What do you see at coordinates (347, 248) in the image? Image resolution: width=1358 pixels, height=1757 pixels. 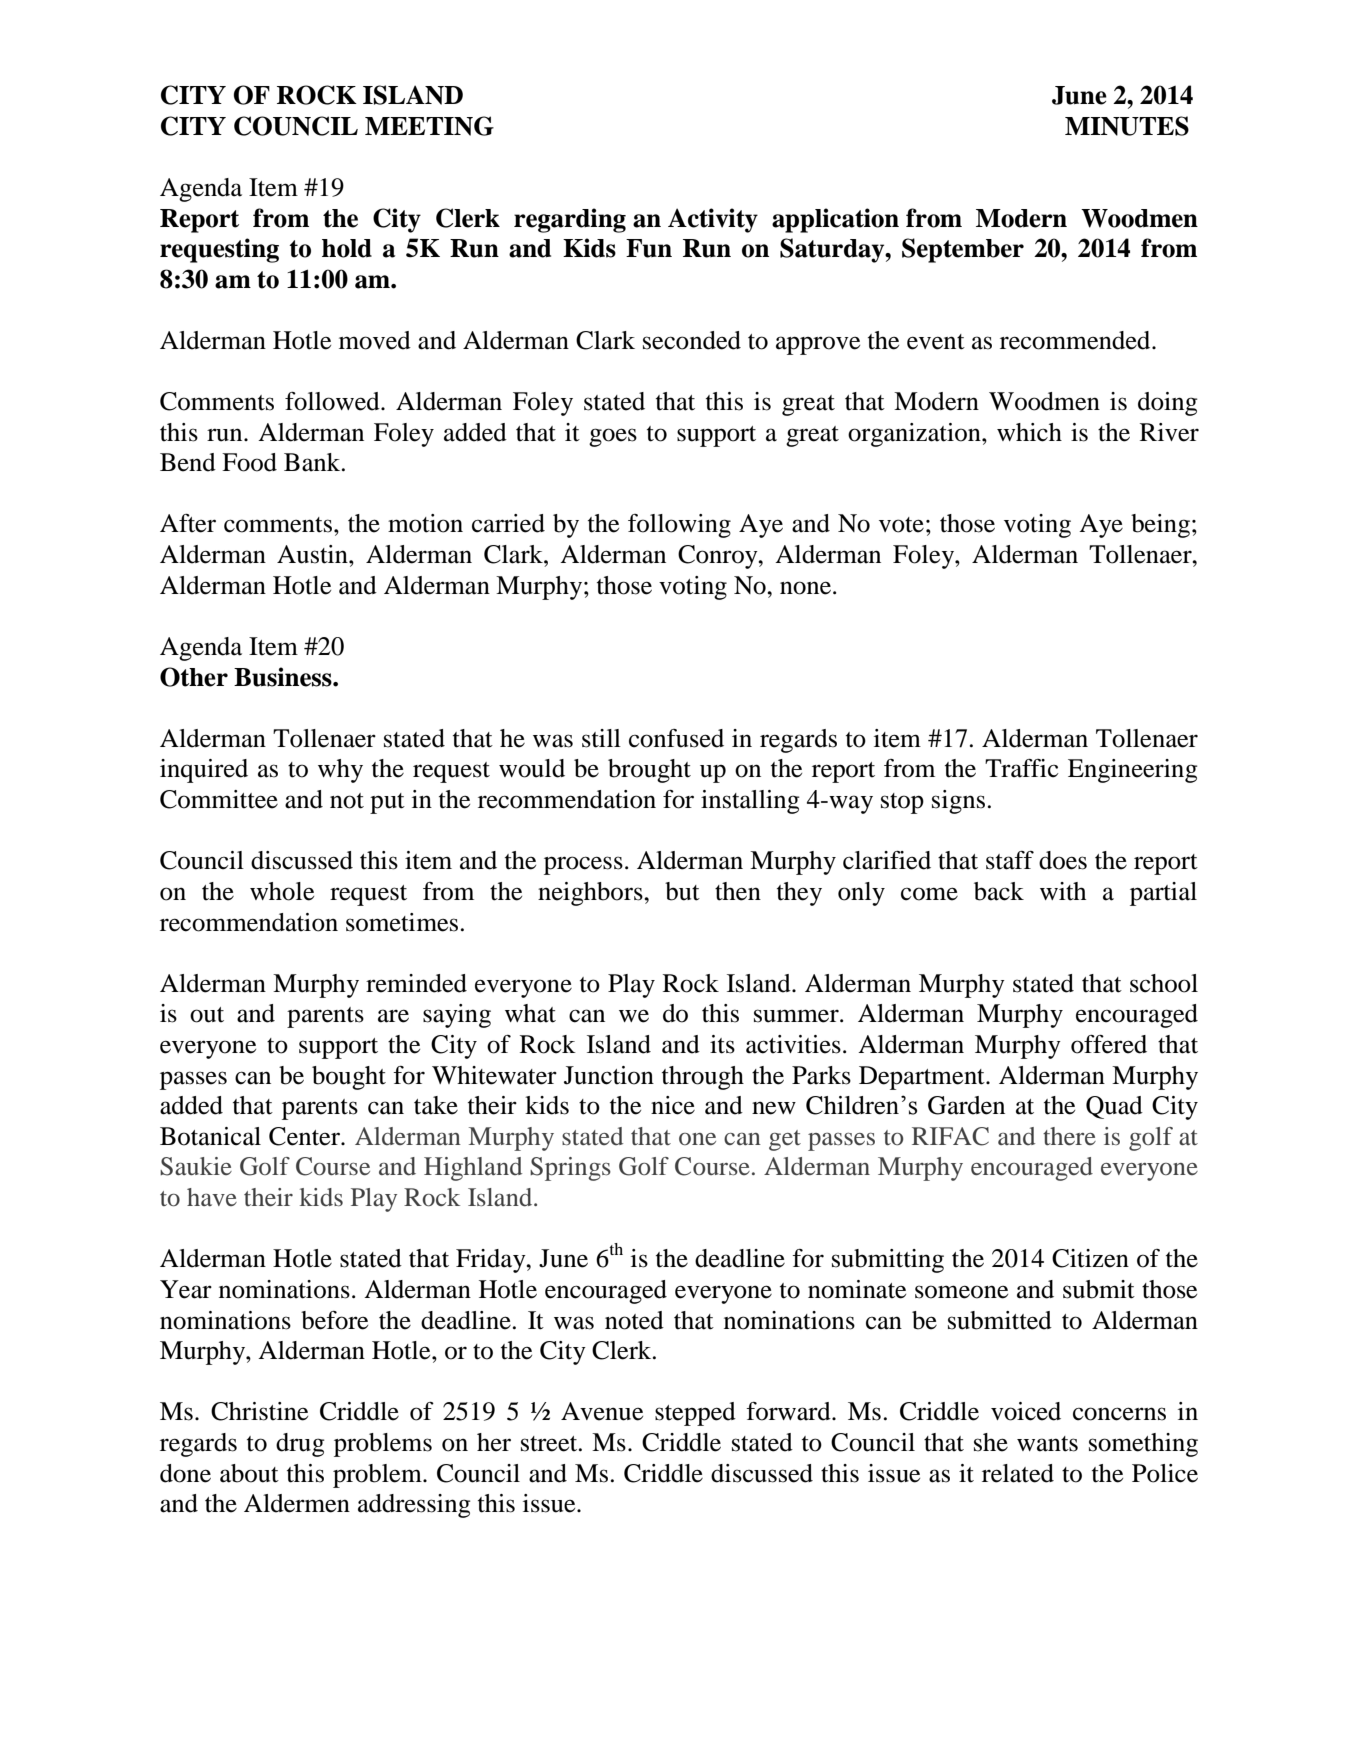 I see `hold` at bounding box center [347, 248].
